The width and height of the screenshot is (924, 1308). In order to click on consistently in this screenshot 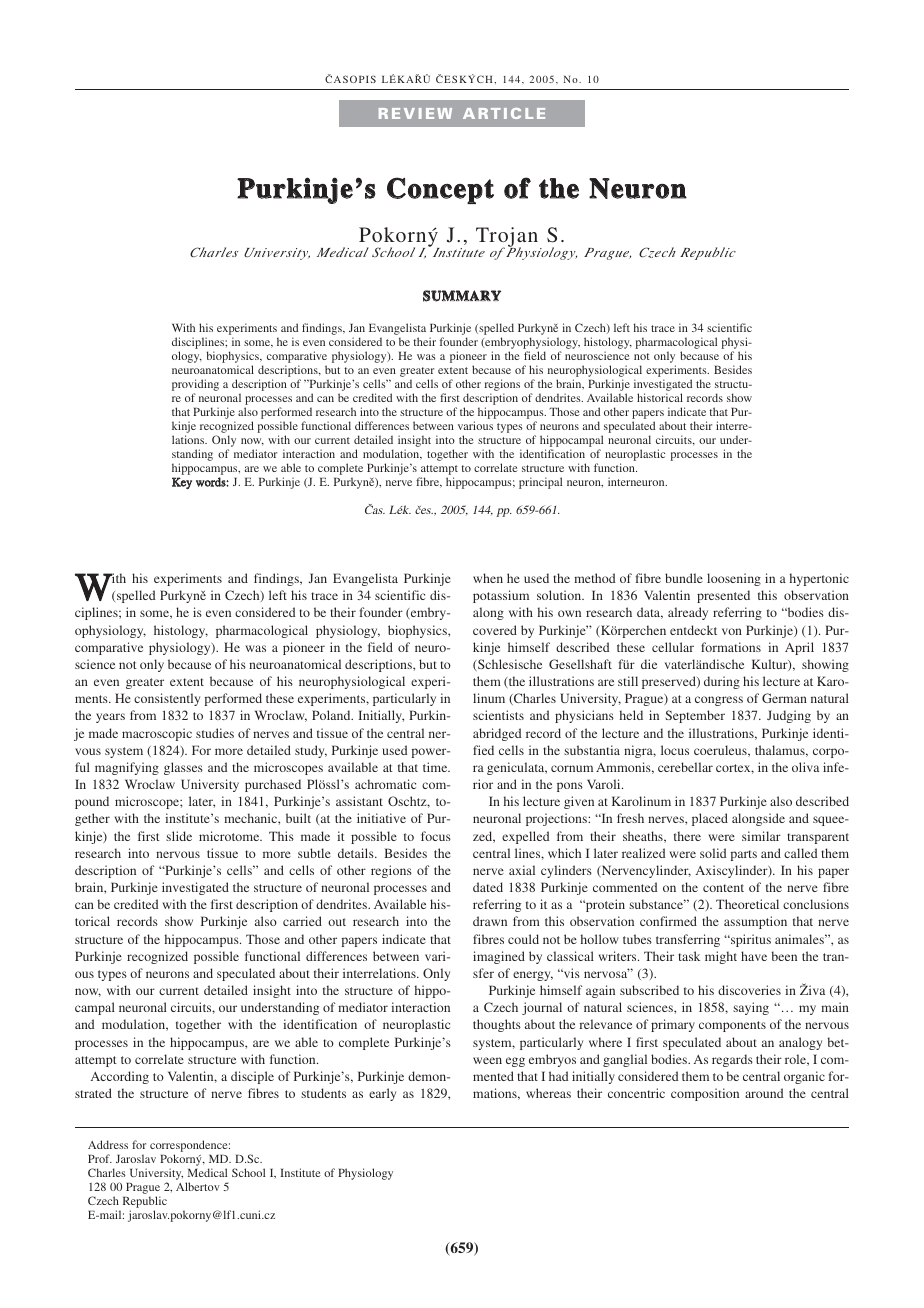, I will do `click(167, 699)`.
